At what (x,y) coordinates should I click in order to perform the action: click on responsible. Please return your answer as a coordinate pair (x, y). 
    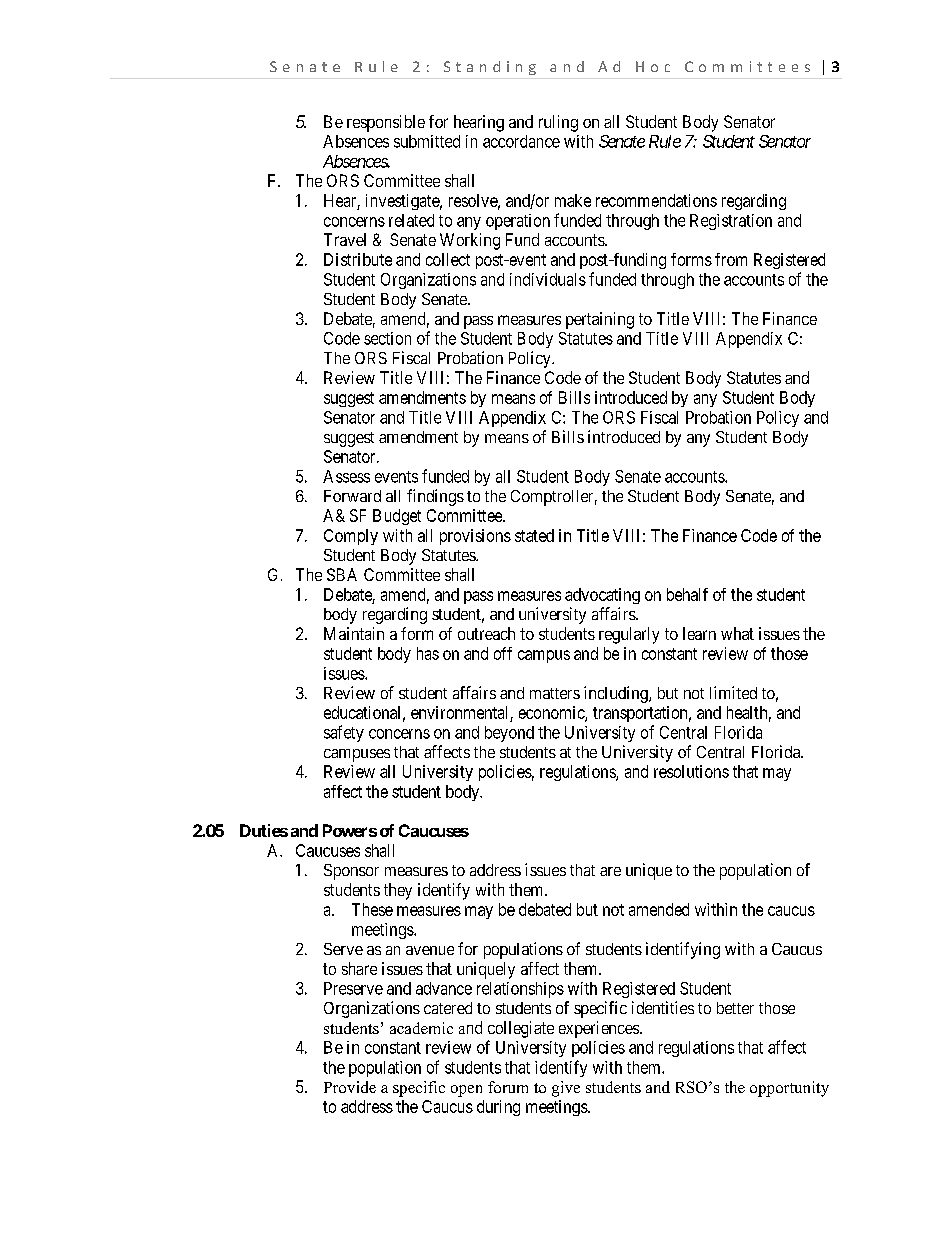
    Looking at the image, I should click on (386, 123).
